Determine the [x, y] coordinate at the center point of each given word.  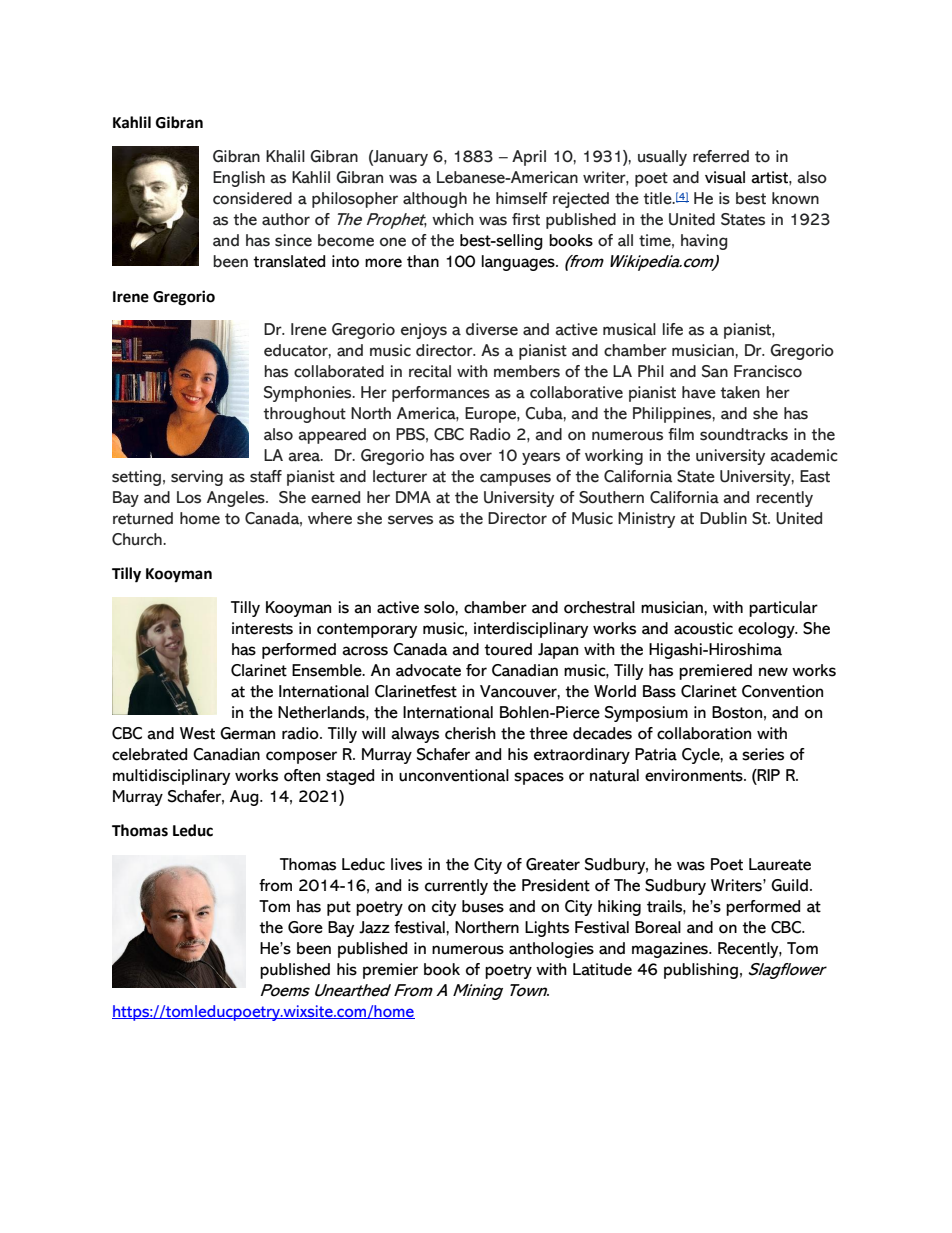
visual [725, 177]
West [197, 733]
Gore [305, 927]
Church [138, 539]
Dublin [723, 518]
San [715, 371]
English [239, 179]
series [763, 754]
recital [430, 371]
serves [410, 520]
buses [483, 906]
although [435, 200]
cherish [470, 733]
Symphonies [309, 394]
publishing [701, 971]
